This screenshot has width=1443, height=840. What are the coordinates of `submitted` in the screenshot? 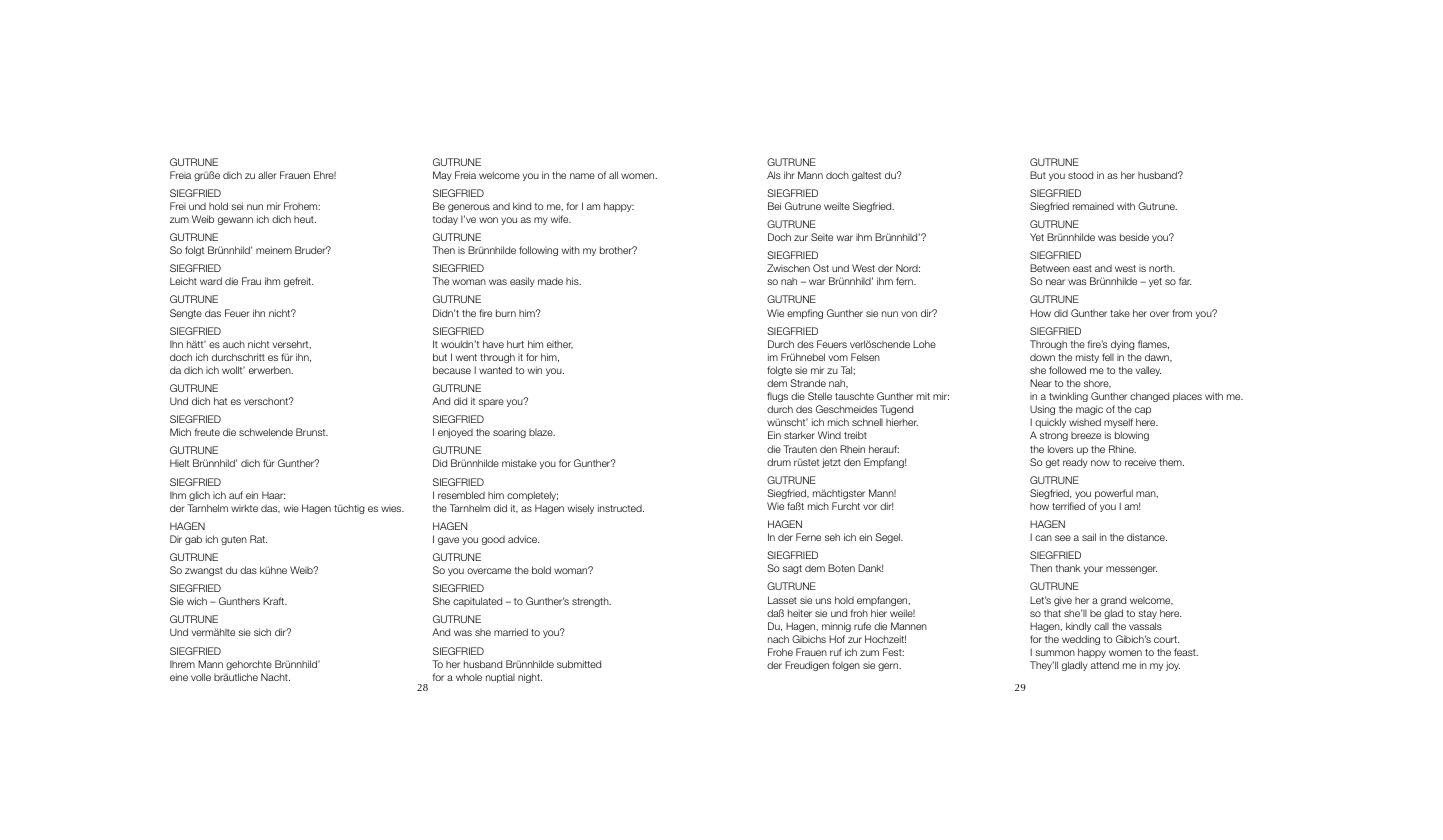 It's located at (579, 664).
